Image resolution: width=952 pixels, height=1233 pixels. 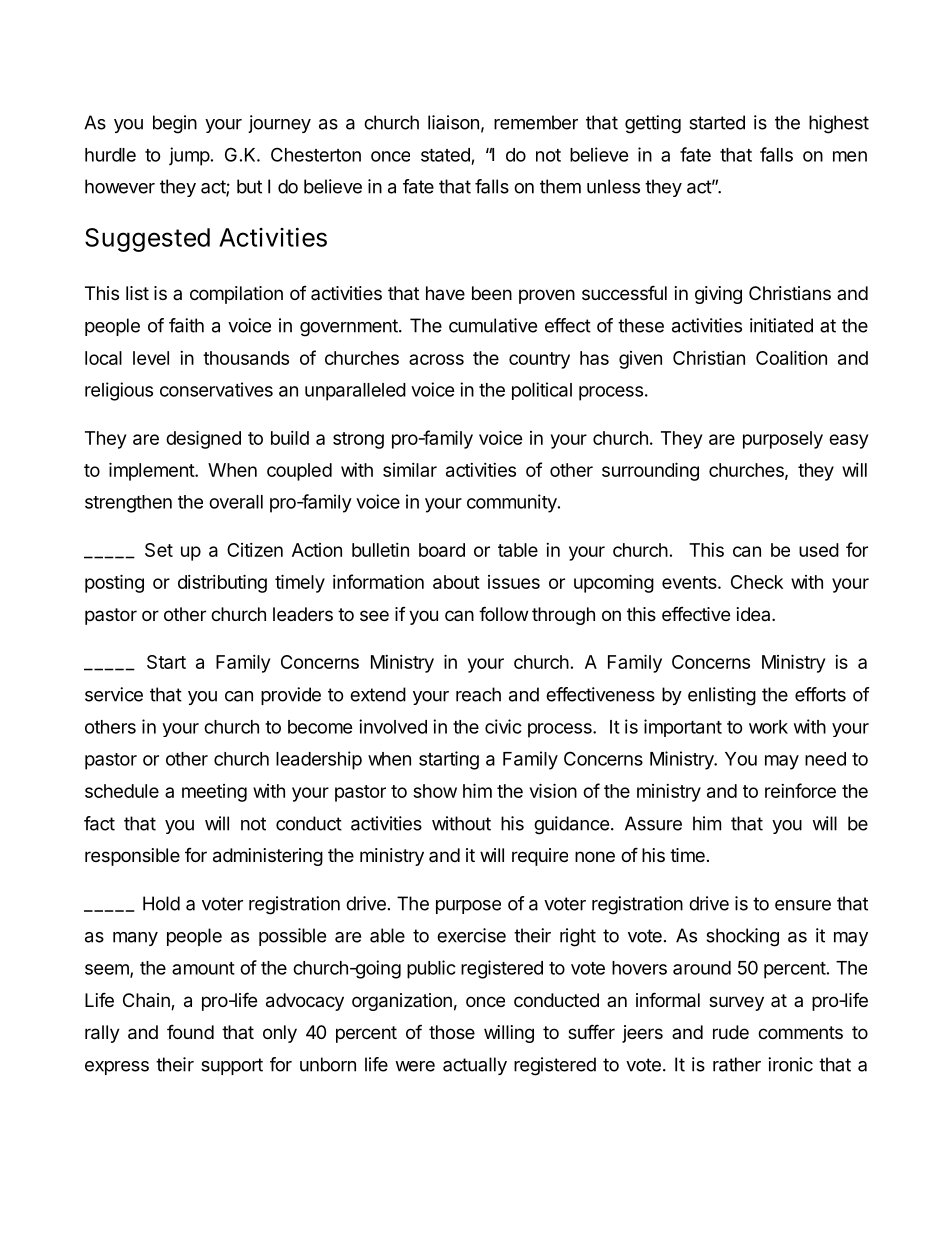 I want to click on highest, so click(x=839, y=124).
